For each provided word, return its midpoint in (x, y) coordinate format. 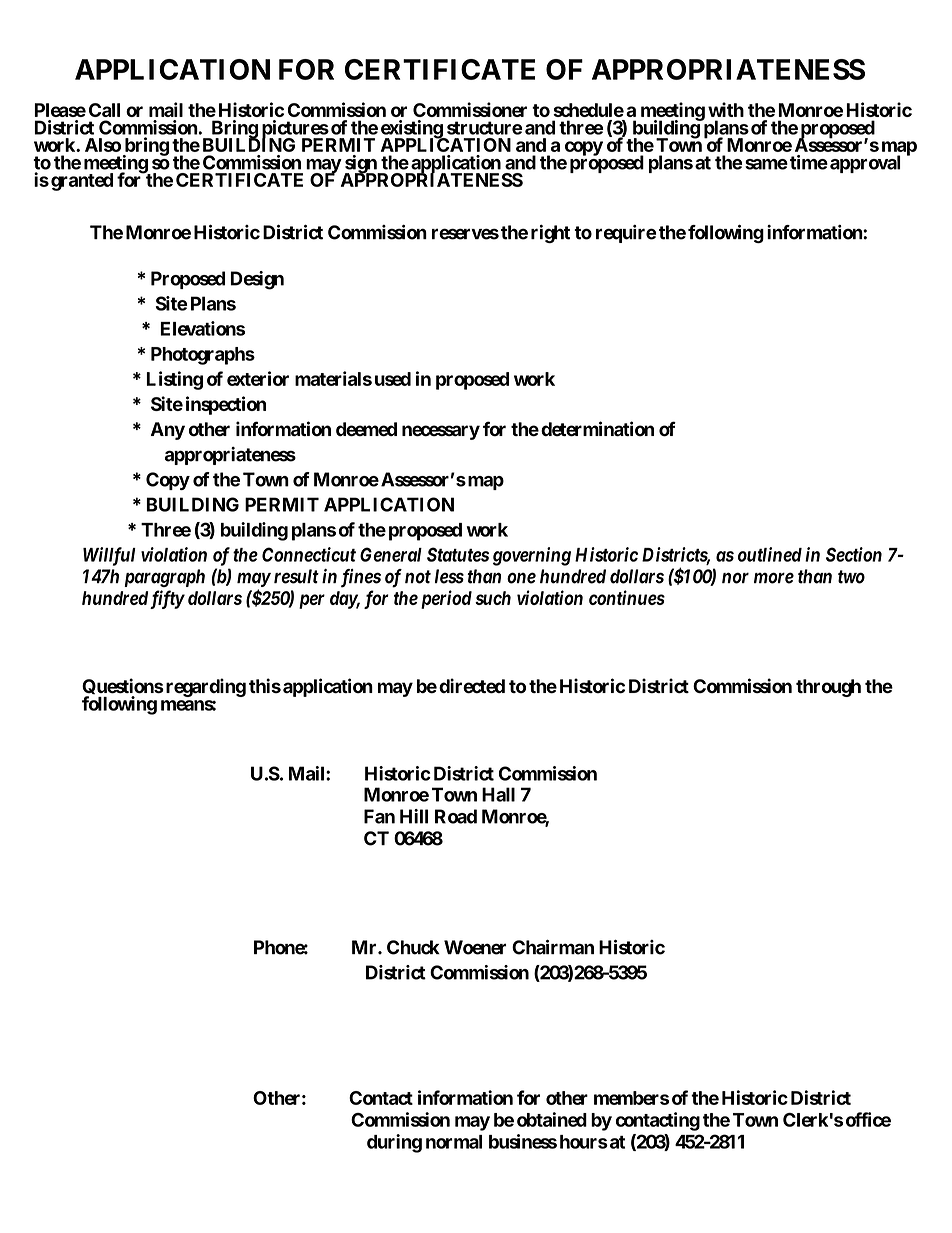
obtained (552, 1119)
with (726, 109)
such (493, 598)
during (394, 1143)
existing (412, 130)
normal (454, 1142)
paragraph (164, 578)
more (774, 578)
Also (103, 145)
